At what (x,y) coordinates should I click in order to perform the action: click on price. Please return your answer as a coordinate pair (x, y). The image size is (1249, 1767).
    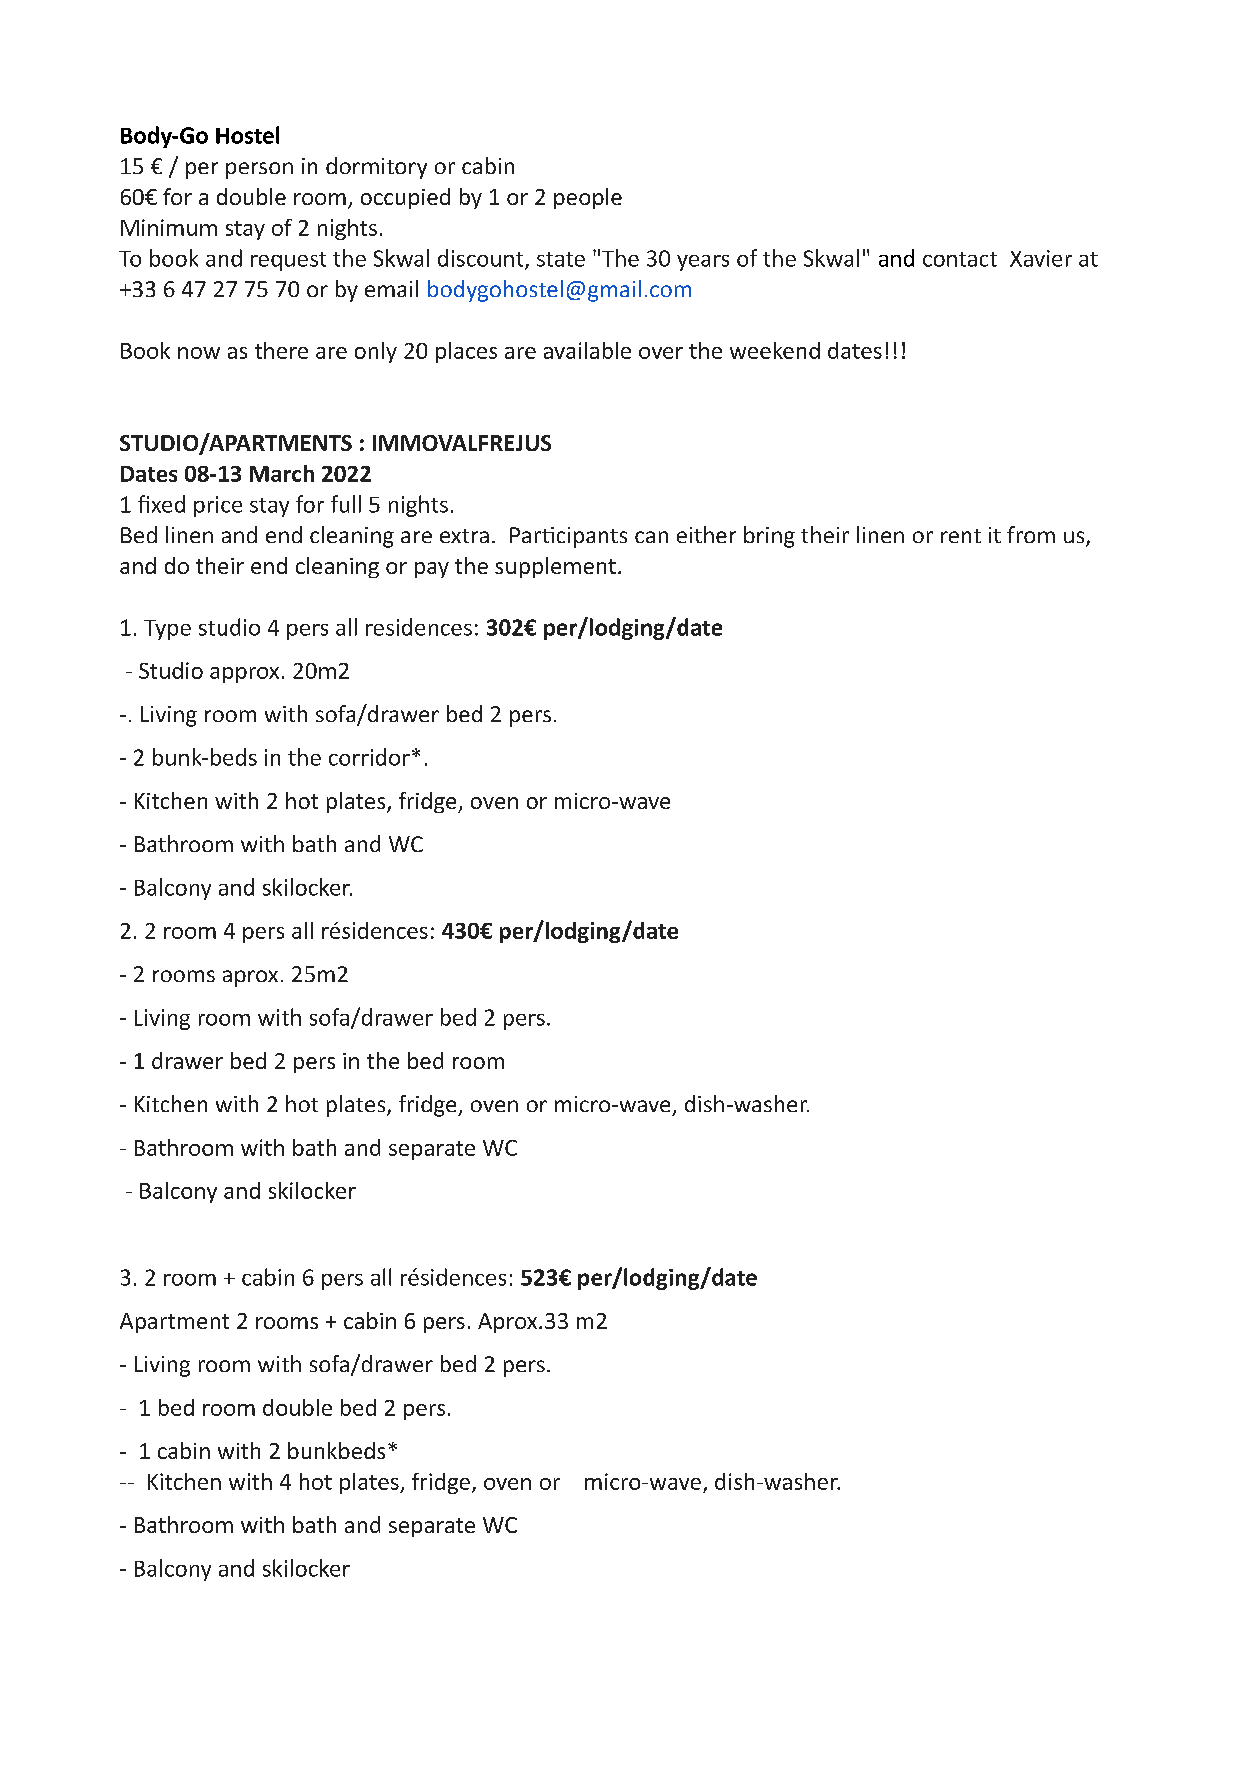
    Looking at the image, I should click on (218, 506).
